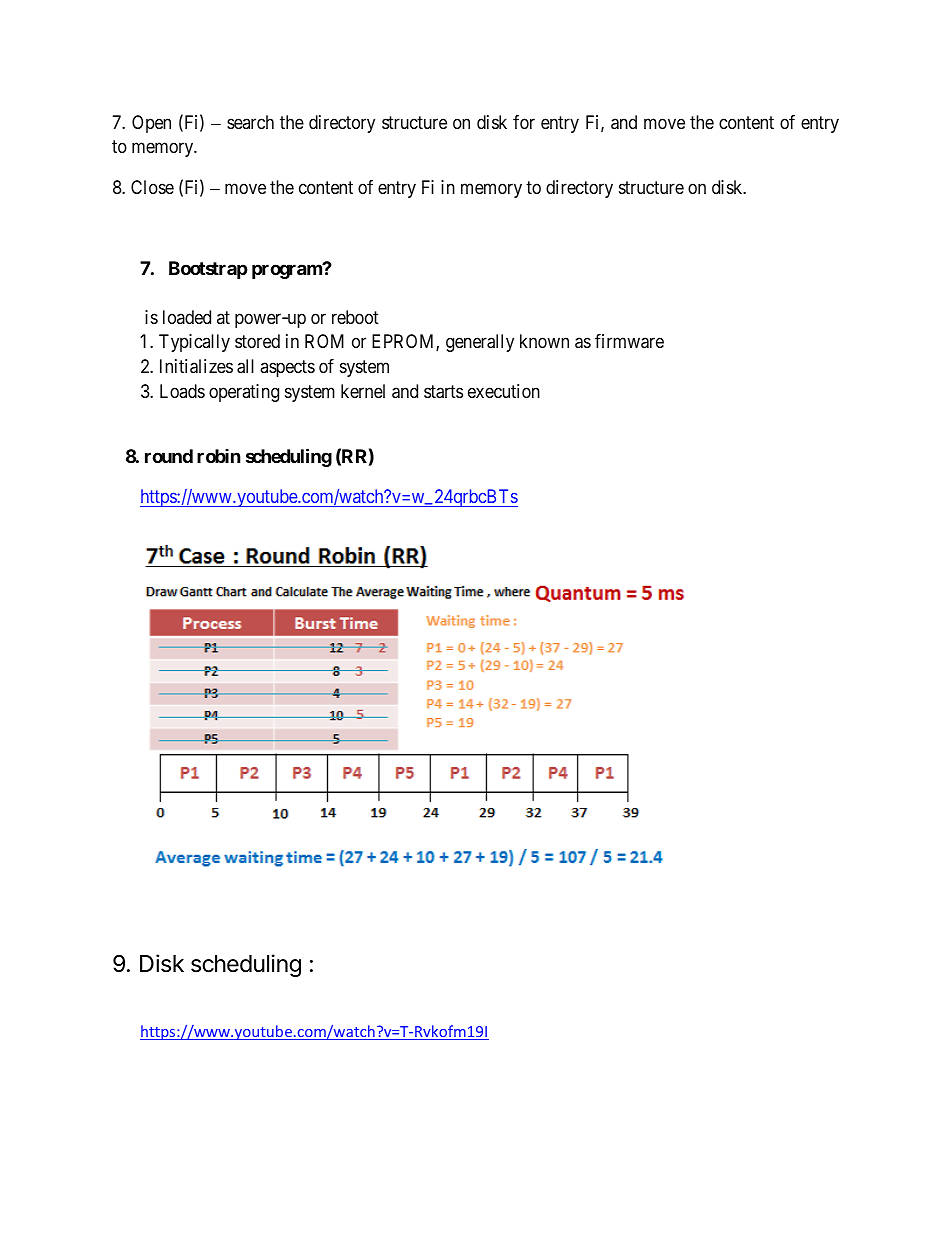 The height and width of the screenshot is (1233, 952). What do you see at coordinates (544, 341) in the screenshot?
I see `known` at bounding box center [544, 341].
